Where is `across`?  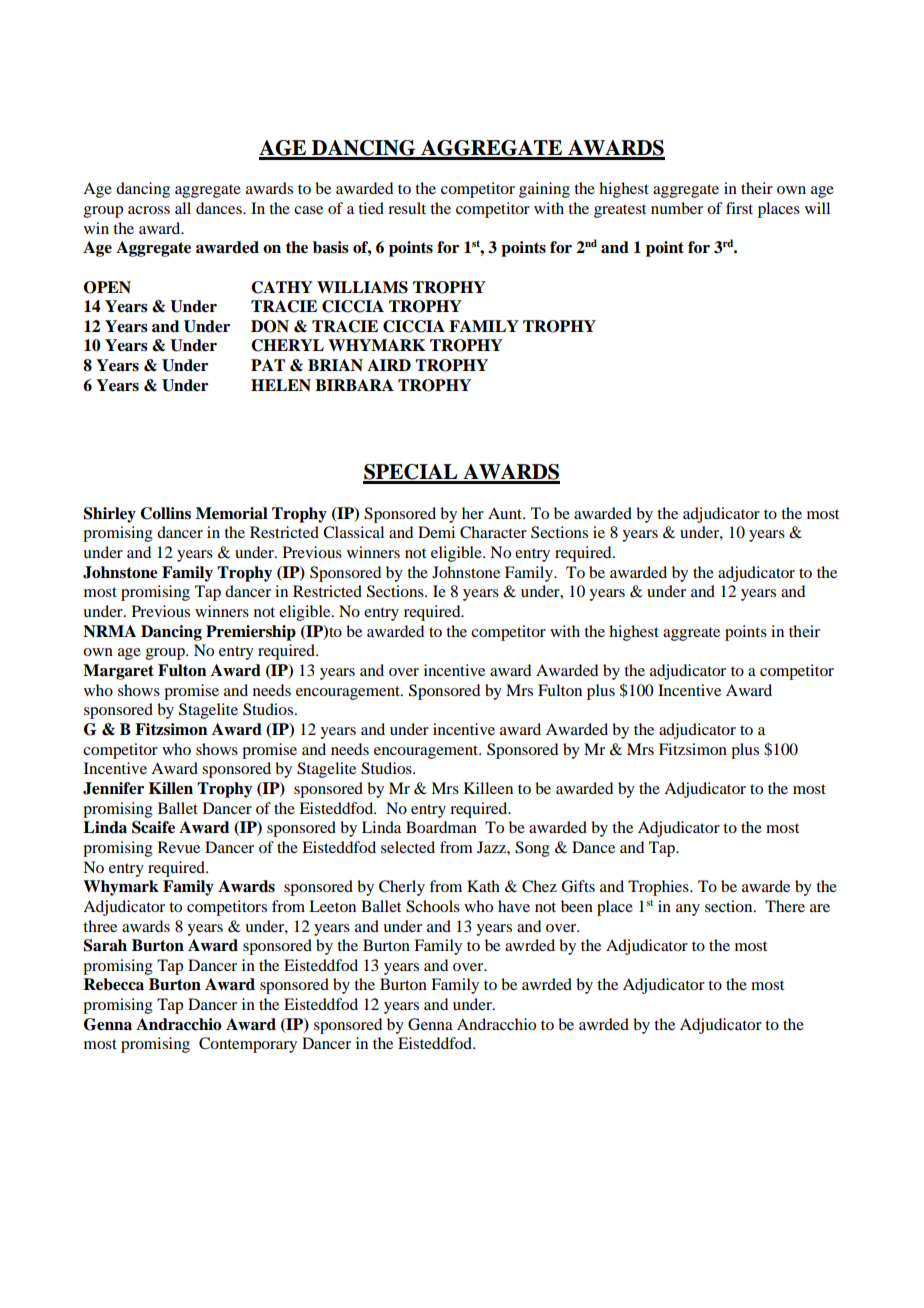 across is located at coordinates (149, 210).
